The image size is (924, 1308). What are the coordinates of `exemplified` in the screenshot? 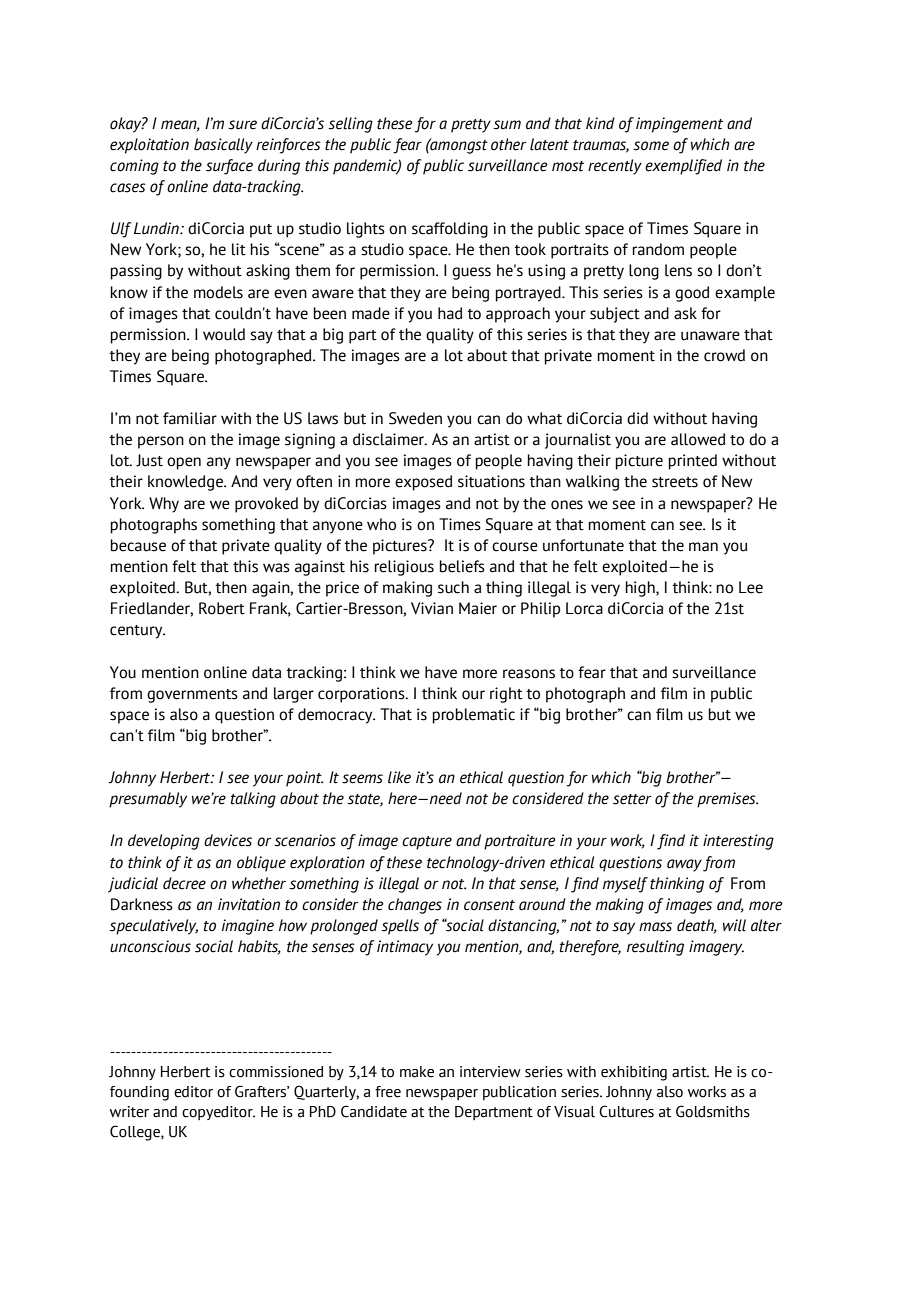 It's located at (683, 167).
